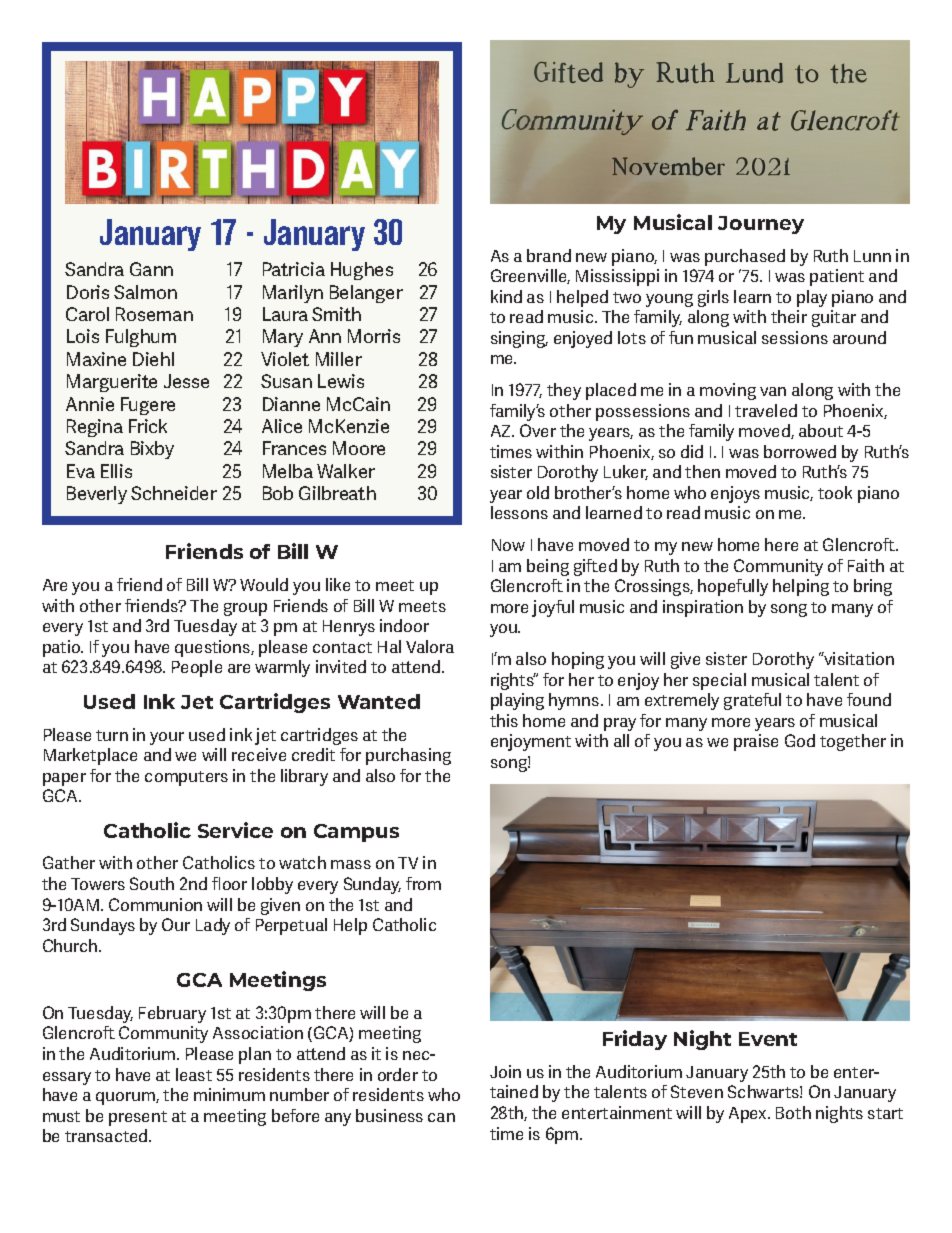  I want to click on Communion, so click(155, 904).
